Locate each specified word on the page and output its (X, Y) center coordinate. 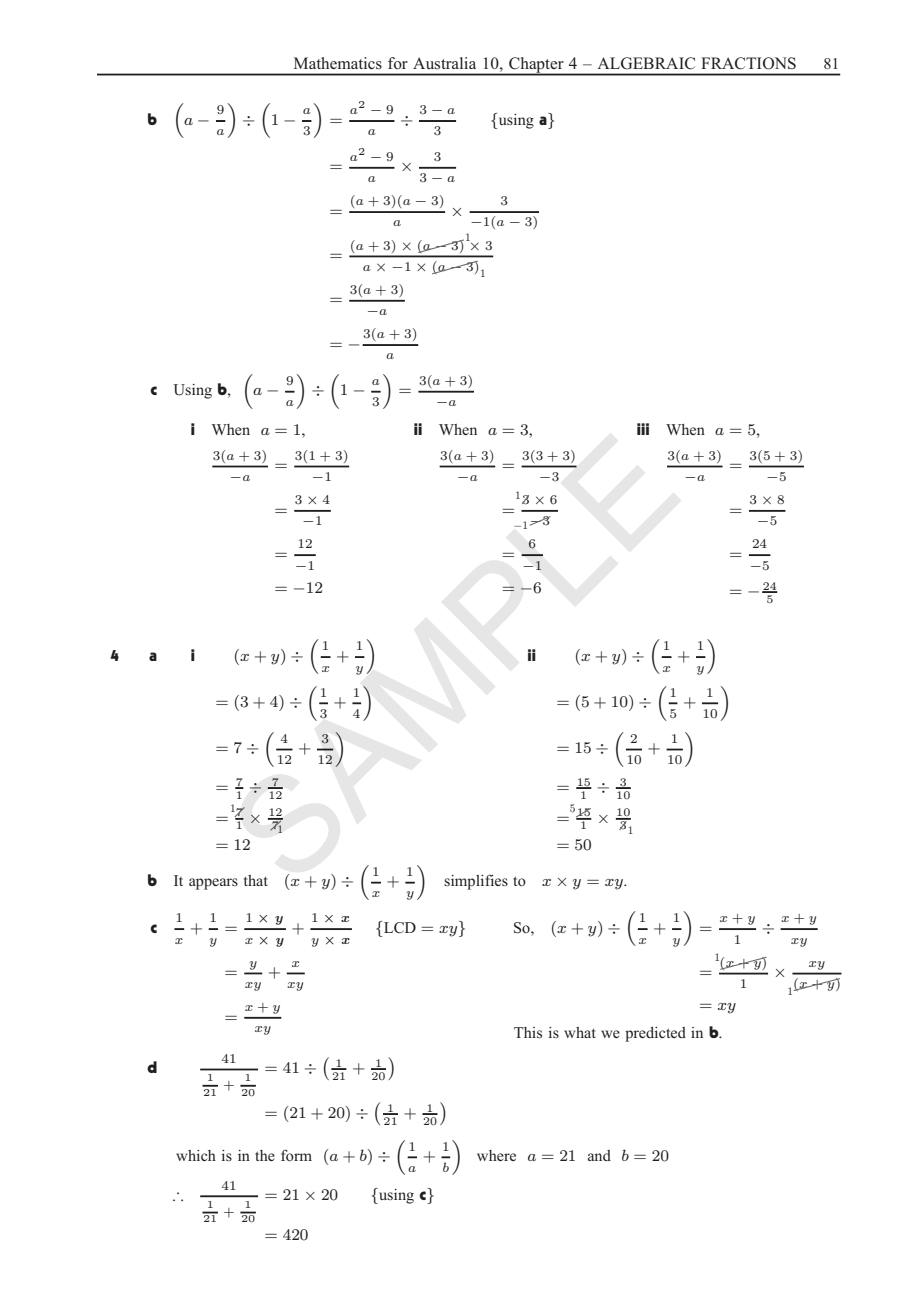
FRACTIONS (748, 63)
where (496, 1155)
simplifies (476, 882)
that (256, 880)
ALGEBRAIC (646, 63)
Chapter (536, 66)
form (296, 1155)
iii (643, 429)
